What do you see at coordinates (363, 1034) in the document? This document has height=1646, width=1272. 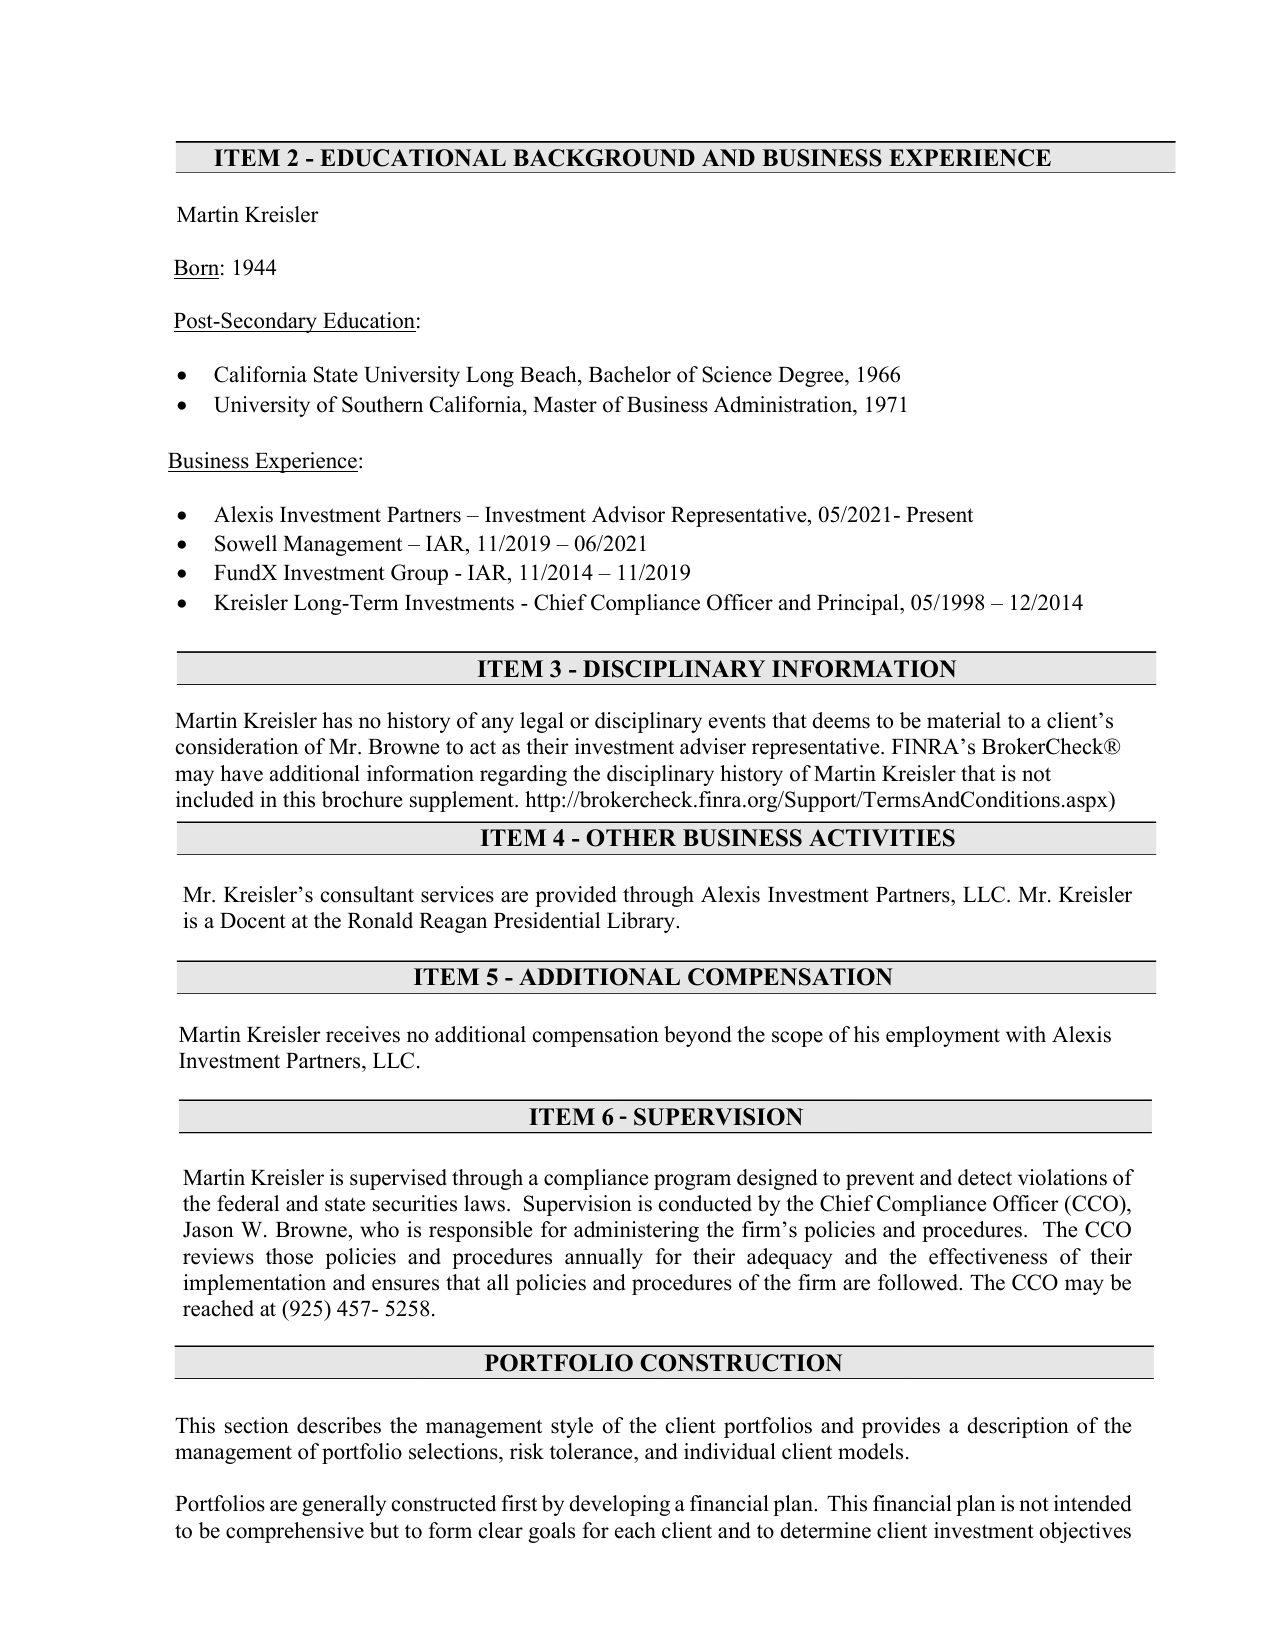 I see `receives` at bounding box center [363, 1034].
